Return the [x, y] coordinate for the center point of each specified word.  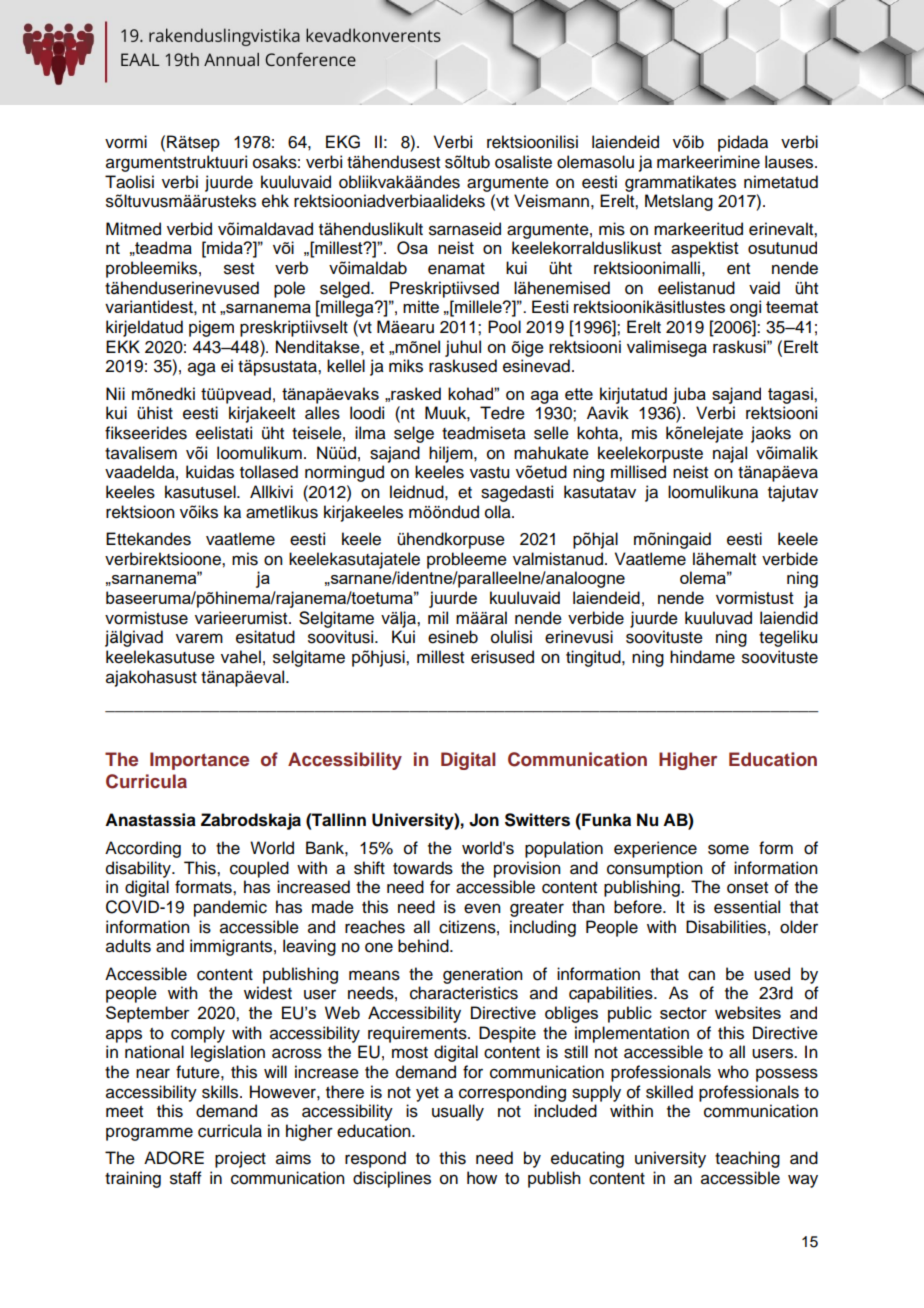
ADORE [174, 1158]
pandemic [230, 908]
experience [655, 849]
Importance [199, 761]
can [701, 975]
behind [424, 946]
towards [423, 868]
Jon [484, 820]
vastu [489, 473]
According [143, 849]
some [728, 849]
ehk [275, 201]
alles [322, 413]
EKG [343, 142]
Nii [115, 393]
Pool [504, 327]
